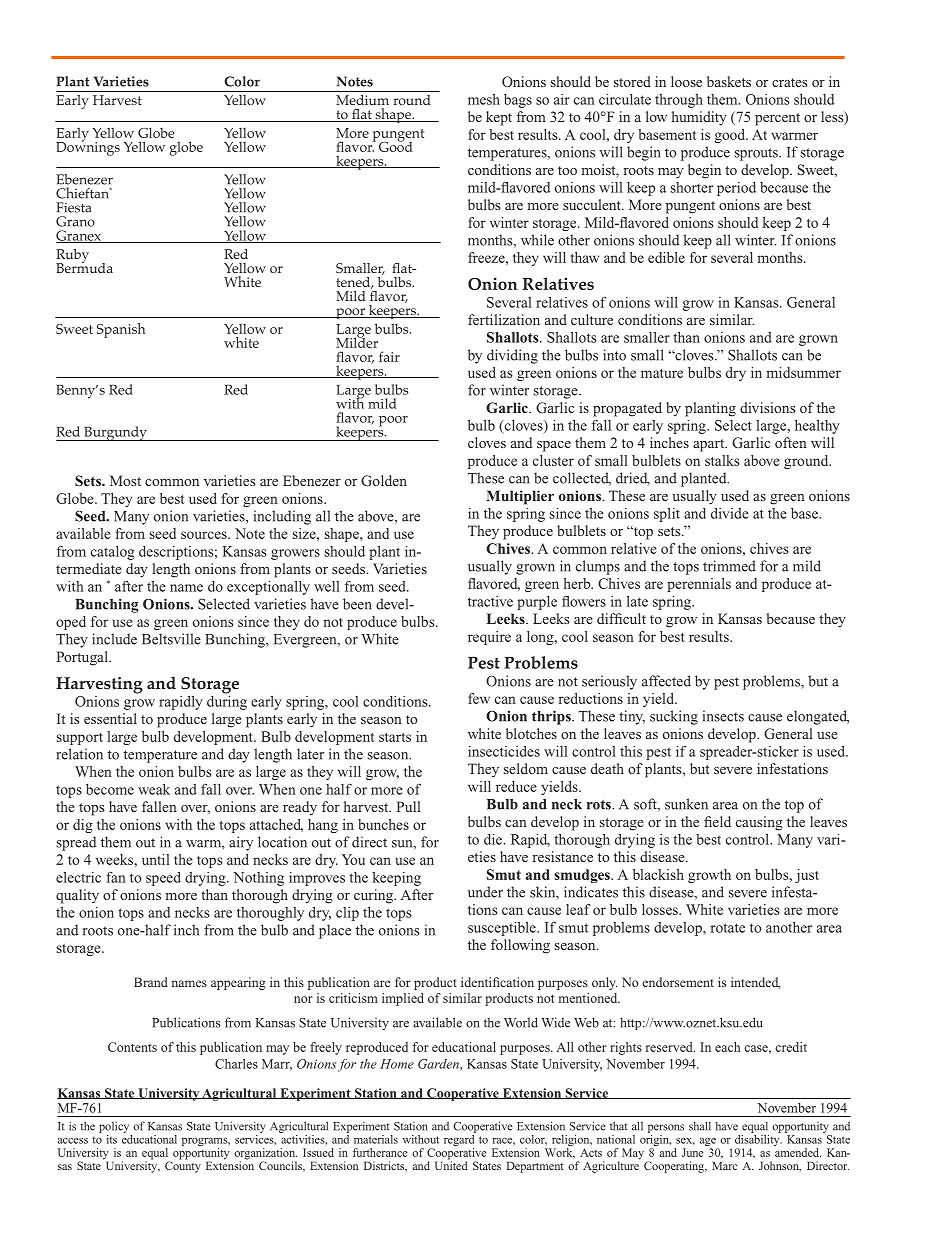 The height and width of the image is (1233, 952). Describe the element at coordinates (183, 1166) in the image. I see `County` at that location.
